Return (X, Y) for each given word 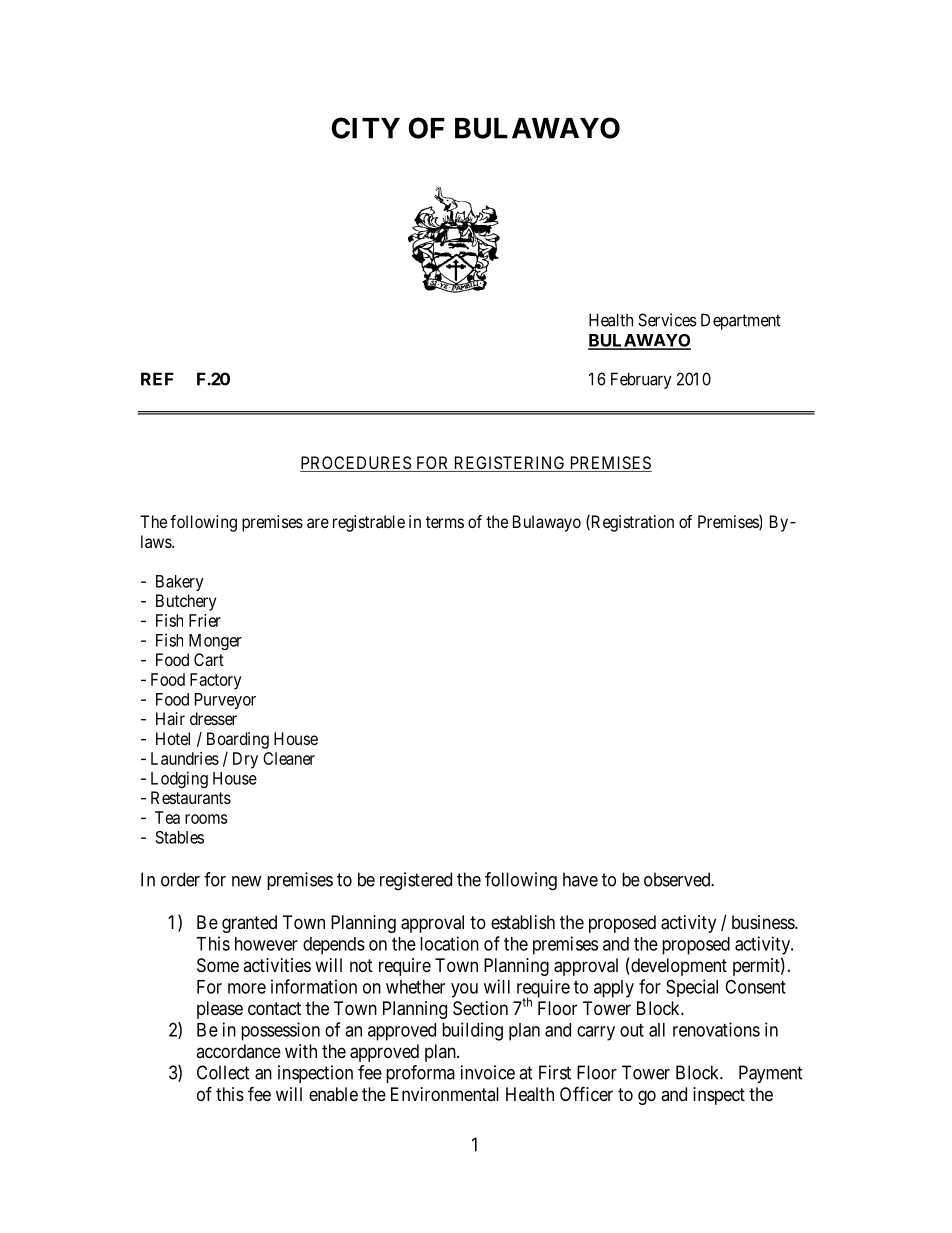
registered (416, 881)
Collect (223, 1072)
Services (667, 320)
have (580, 879)
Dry (245, 760)
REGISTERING (509, 464)
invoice (488, 1072)
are (318, 523)
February (641, 380)
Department (741, 321)
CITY (366, 128)
